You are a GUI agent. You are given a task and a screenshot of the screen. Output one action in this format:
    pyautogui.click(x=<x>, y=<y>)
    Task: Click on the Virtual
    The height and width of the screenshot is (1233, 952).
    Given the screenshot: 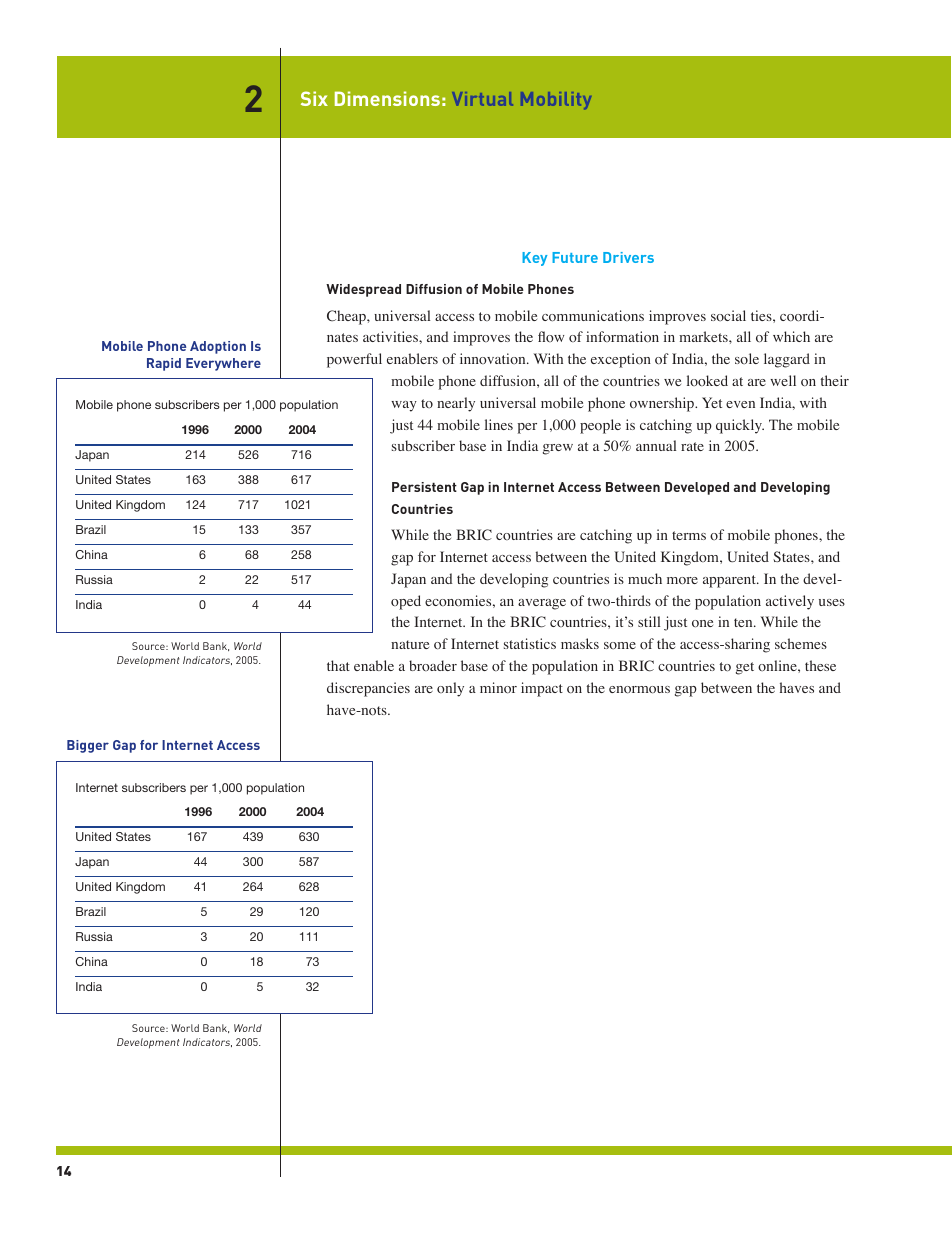 What is the action you would take?
    pyautogui.click(x=482, y=99)
